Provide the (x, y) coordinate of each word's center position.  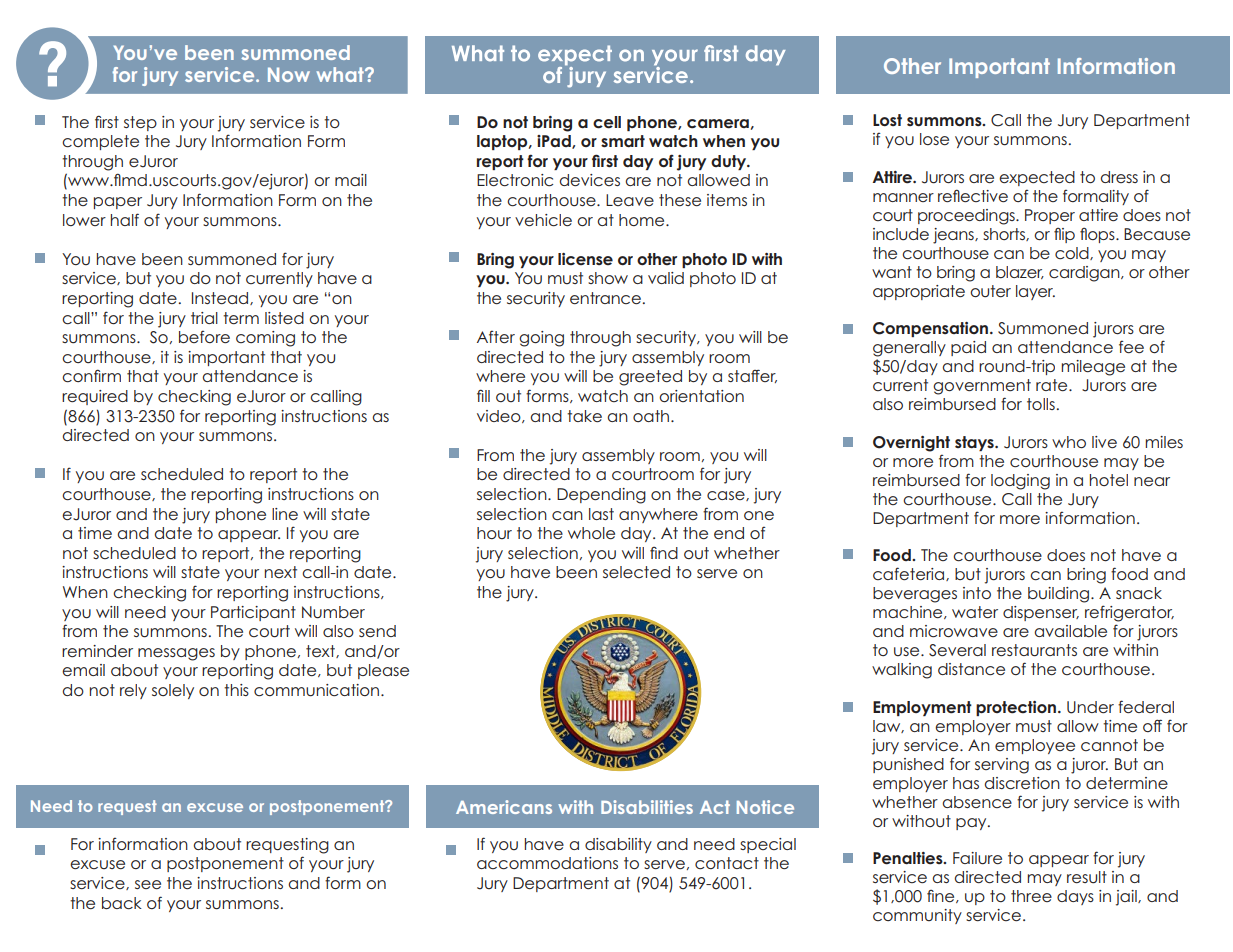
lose (934, 139)
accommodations (547, 863)
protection (1017, 708)
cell (607, 122)
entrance (605, 298)
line (285, 514)
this (236, 690)
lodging (1020, 482)
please (383, 671)
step (140, 123)
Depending (601, 496)
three (1031, 896)
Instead (221, 298)
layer (1035, 292)
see (148, 884)
